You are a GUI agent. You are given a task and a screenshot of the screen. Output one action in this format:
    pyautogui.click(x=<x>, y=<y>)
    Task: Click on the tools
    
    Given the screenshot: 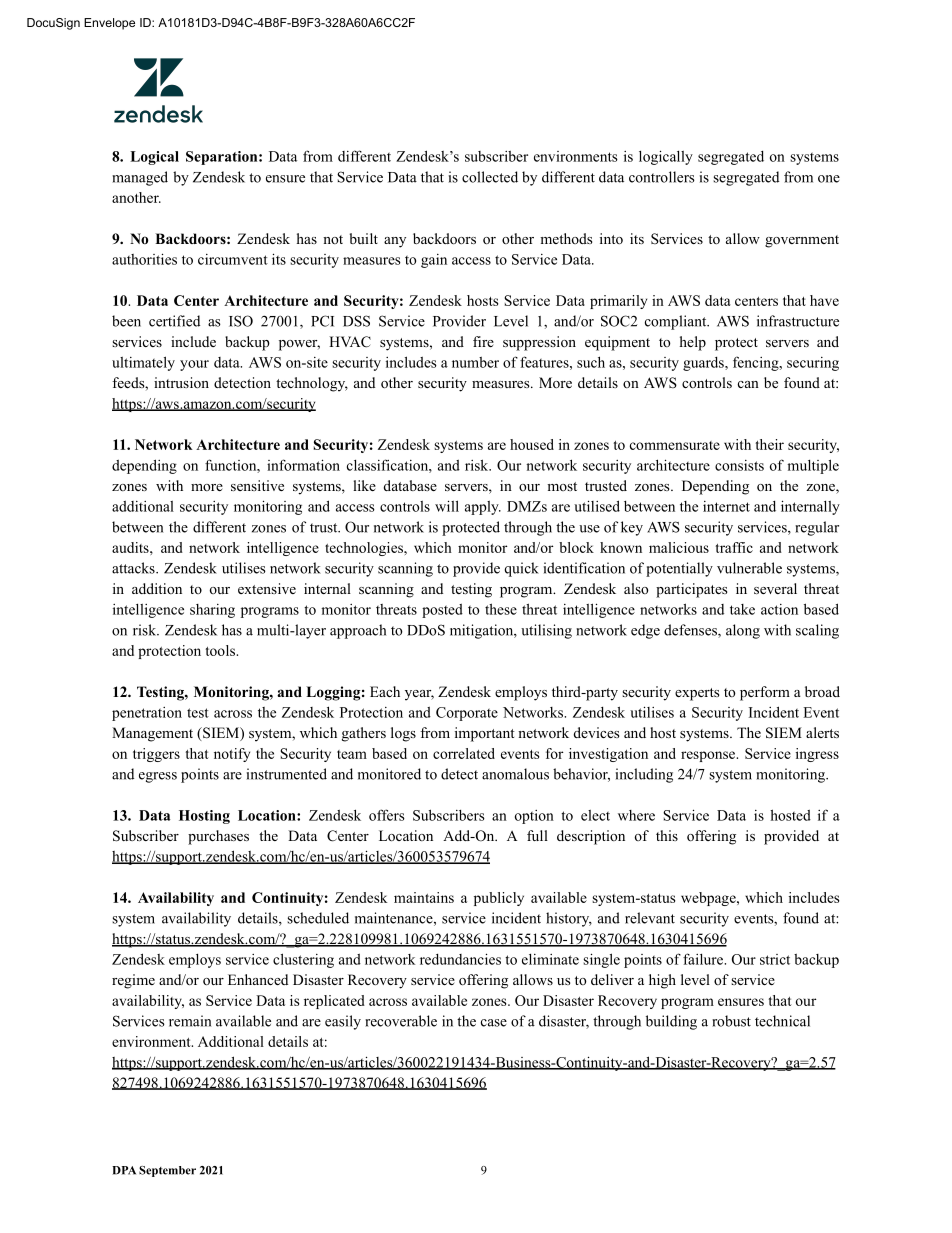 What is the action you would take?
    pyautogui.click(x=221, y=650)
